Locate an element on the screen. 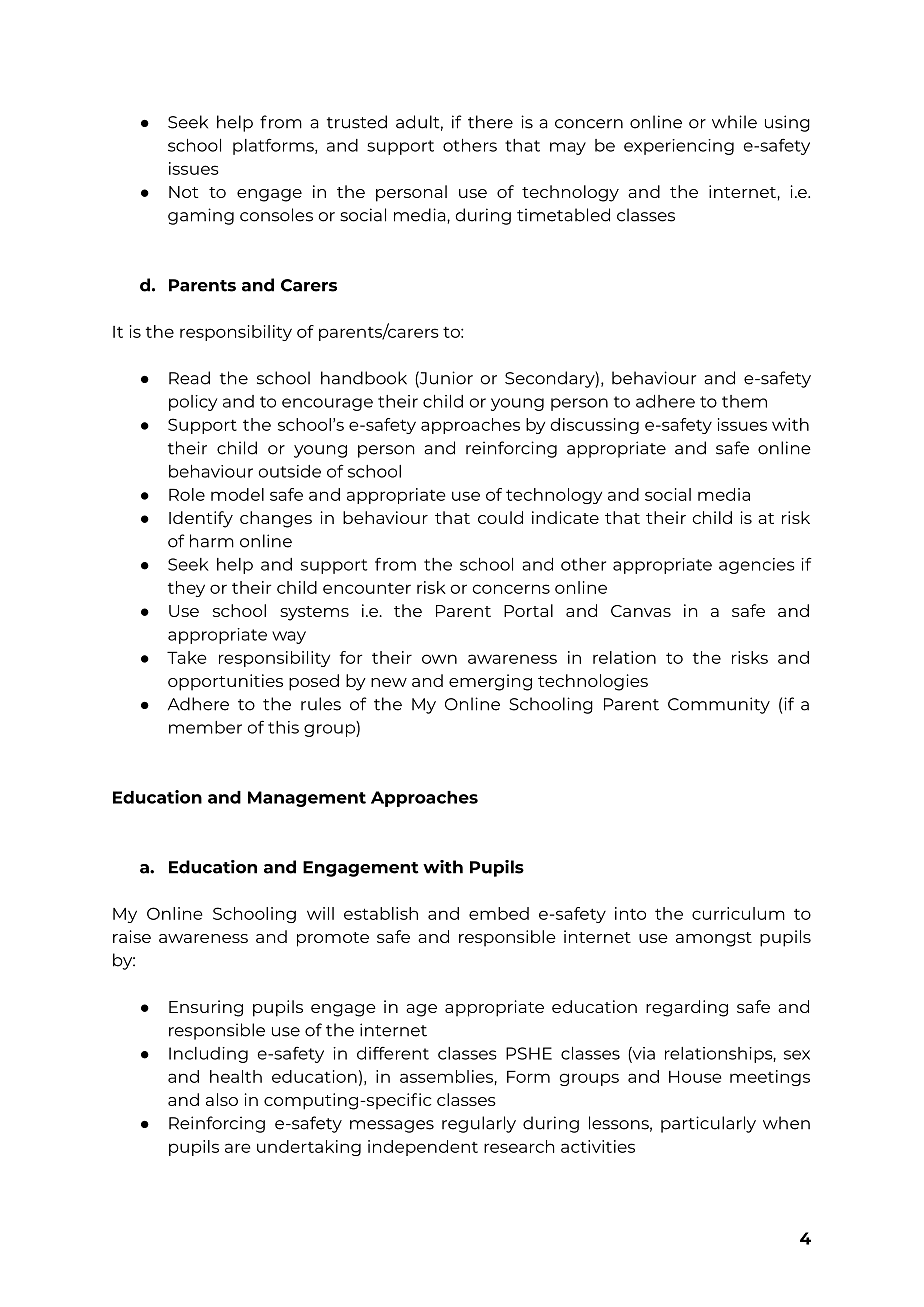  handbook is located at coordinates (364, 378).
